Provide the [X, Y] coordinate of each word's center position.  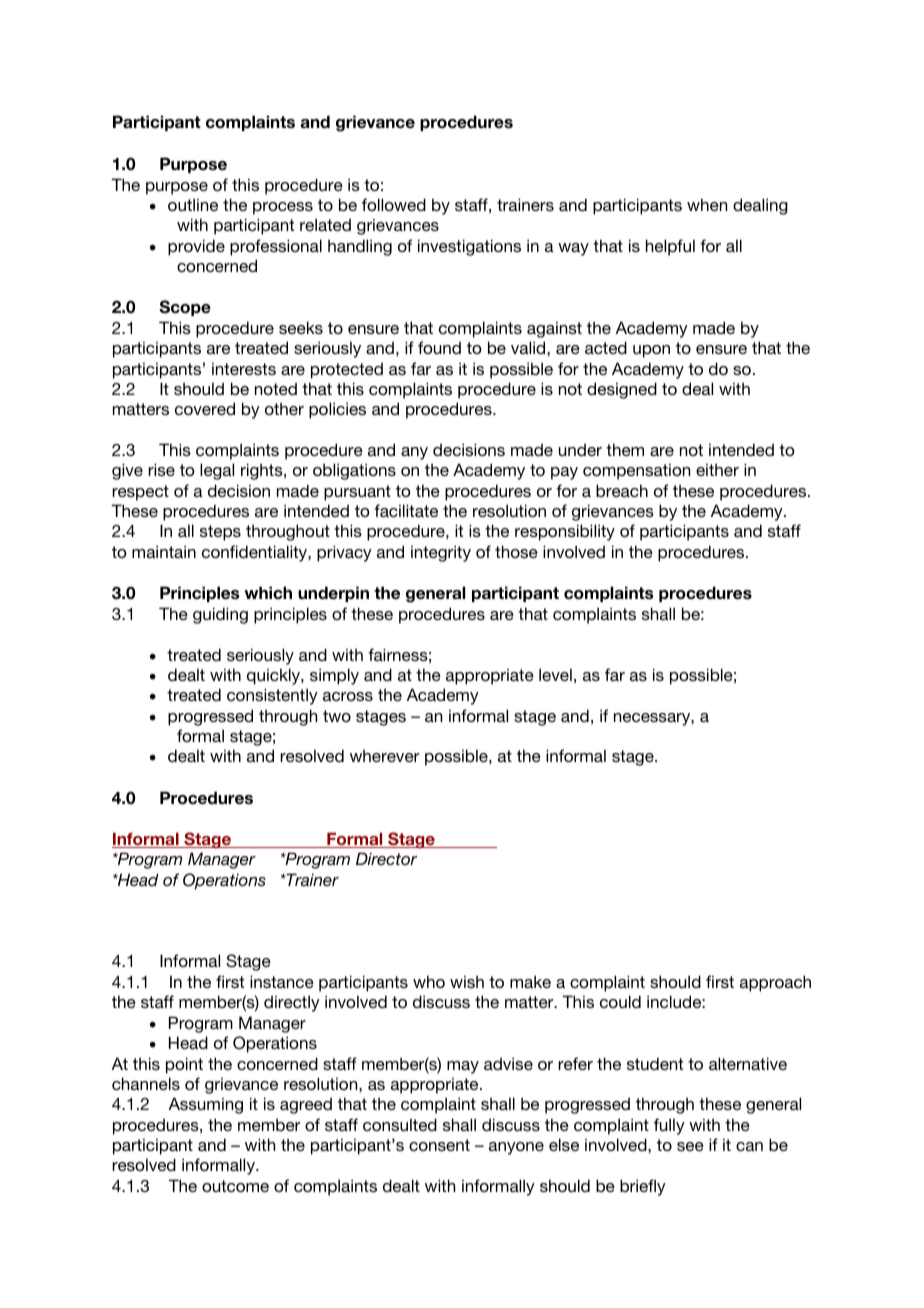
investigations [469, 247]
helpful [670, 247]
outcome [235, 1186]
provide [196, 247]
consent [439, 1145]
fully [669, 1126]
